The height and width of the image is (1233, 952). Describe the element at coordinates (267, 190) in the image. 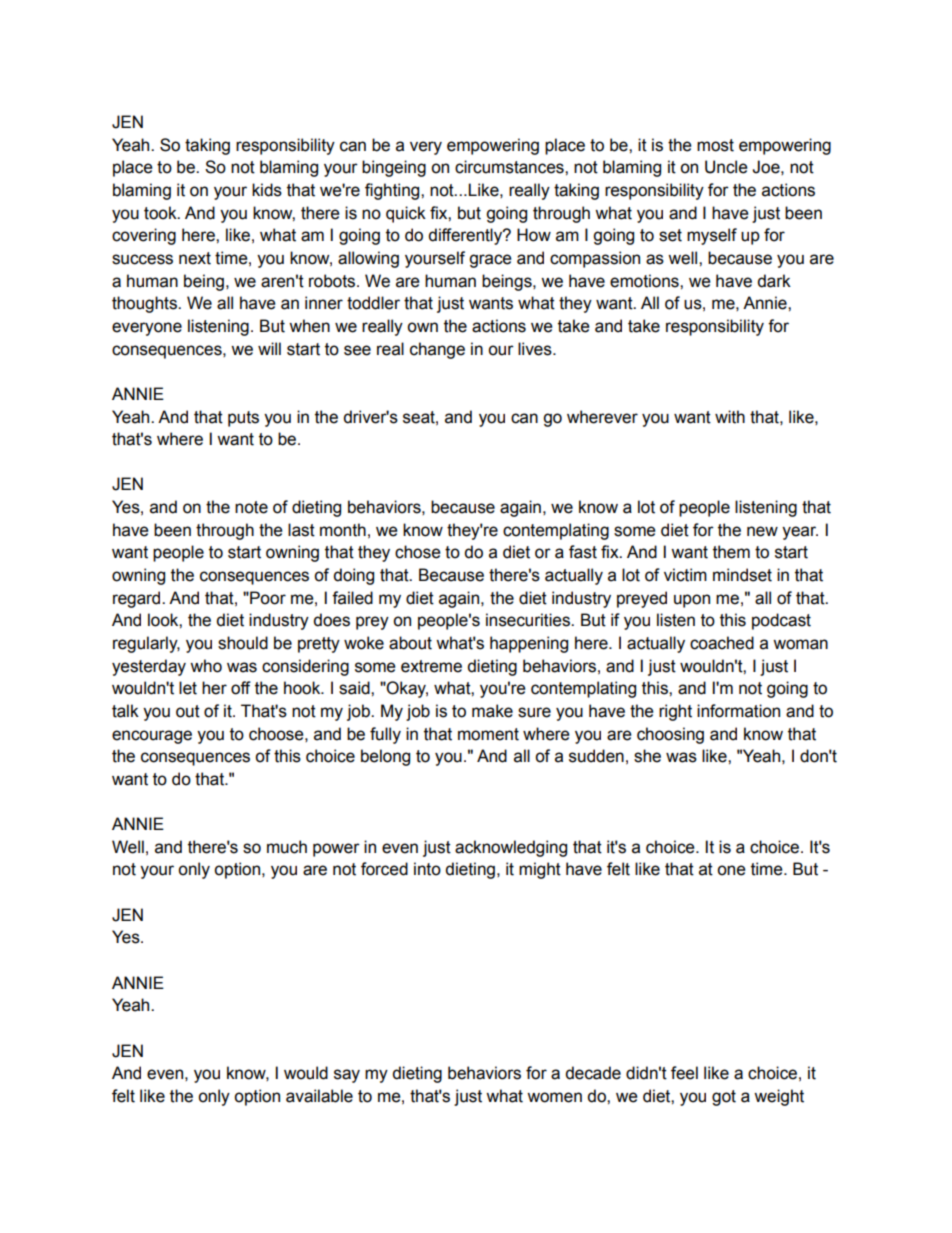

I see `kids` at that location.
